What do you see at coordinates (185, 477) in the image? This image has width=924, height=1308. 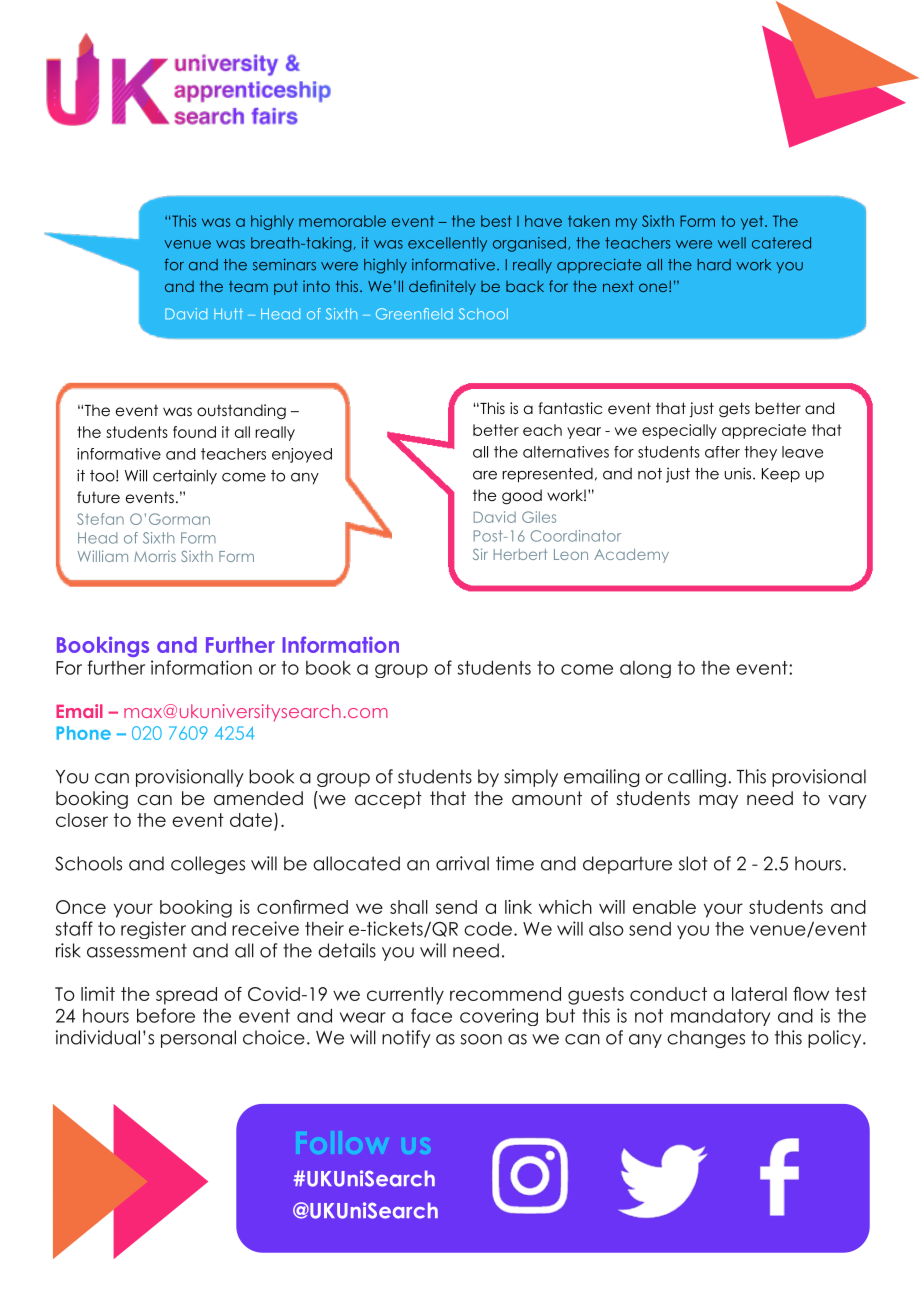 I see `certainly` at bounding box center [185, 477].
